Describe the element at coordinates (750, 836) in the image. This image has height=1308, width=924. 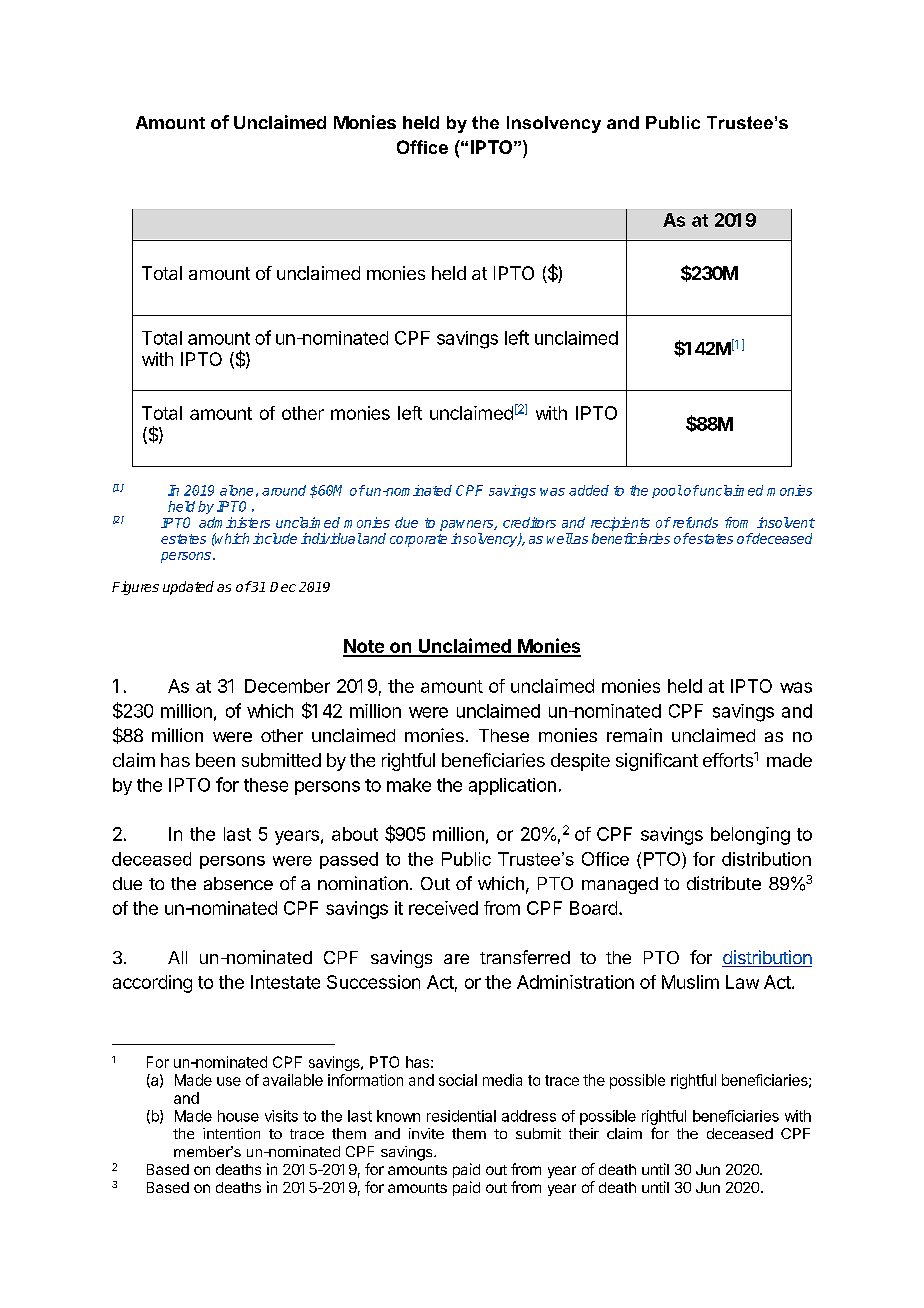
I see `belonging` at that location.
